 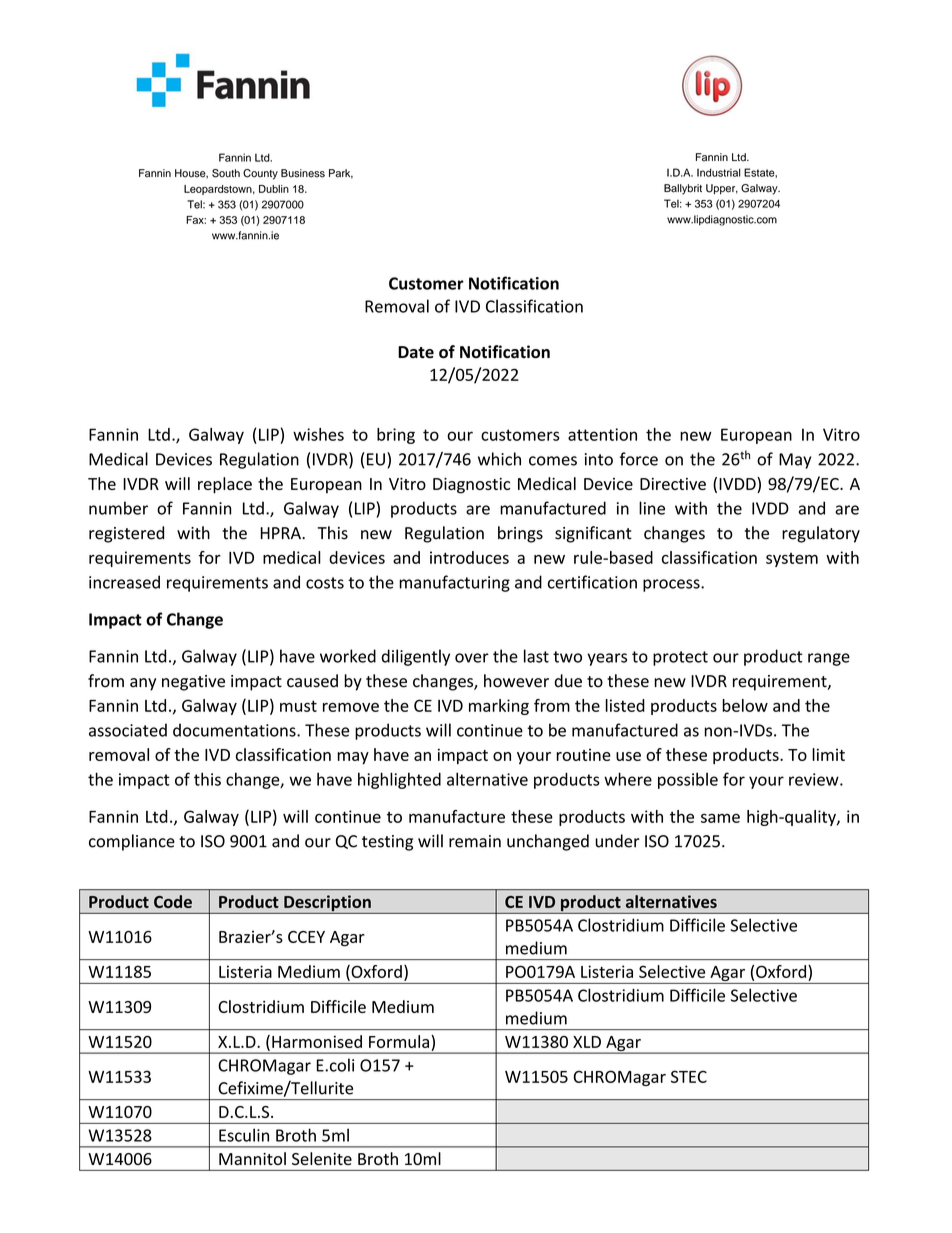 What do you see at coordinates (252, 1158) in the image?
I see `Mannitol` at bounding box center [252, 1158].
